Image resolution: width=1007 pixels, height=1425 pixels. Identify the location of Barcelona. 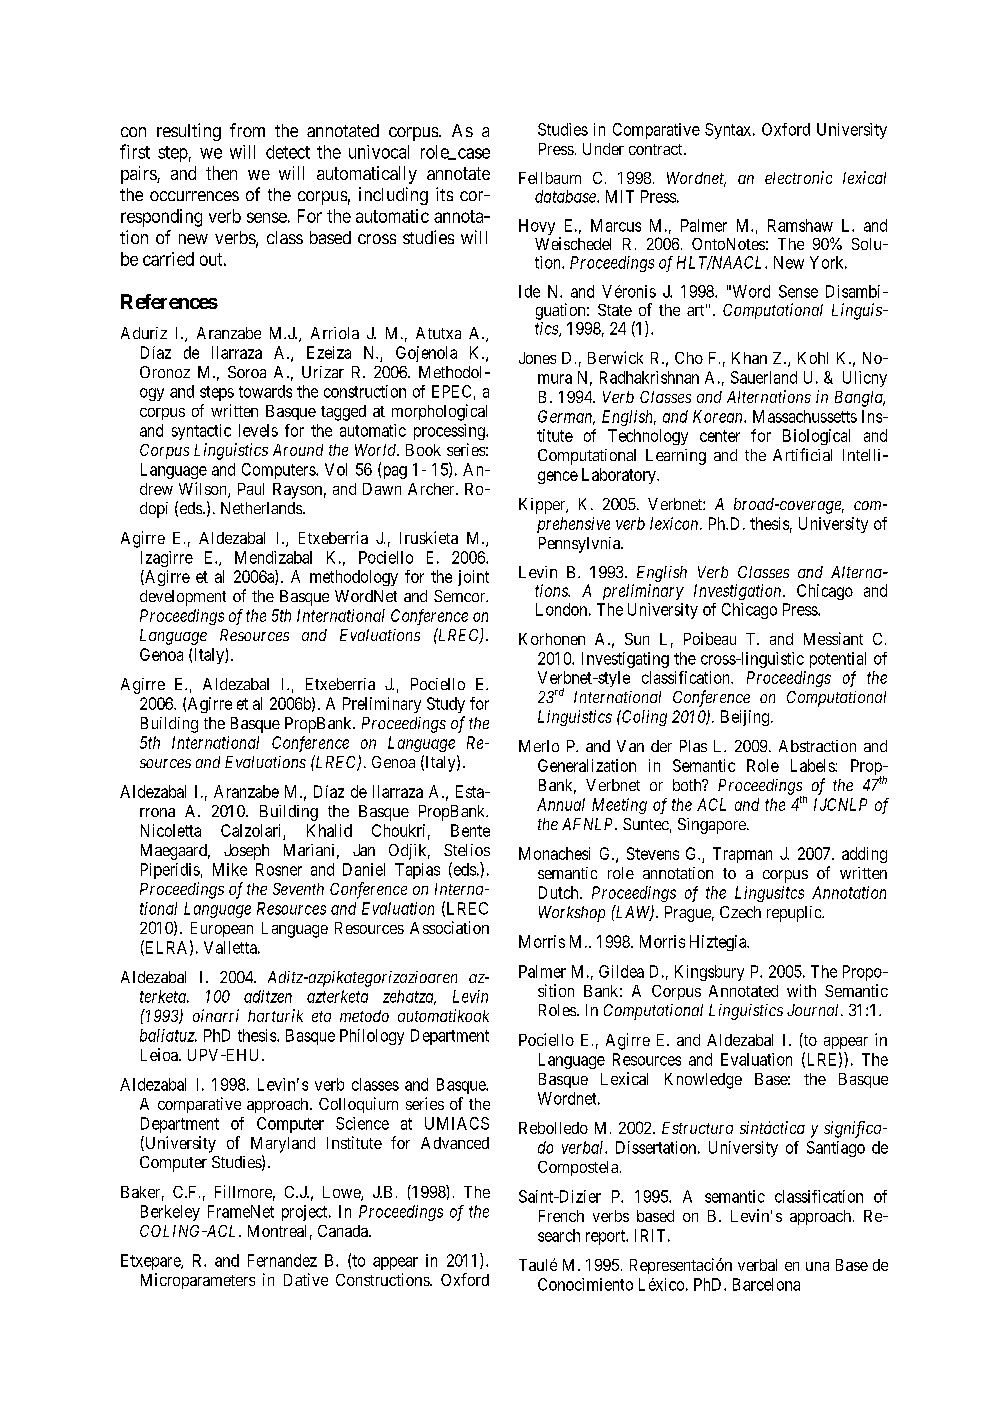
(766, 1284).
